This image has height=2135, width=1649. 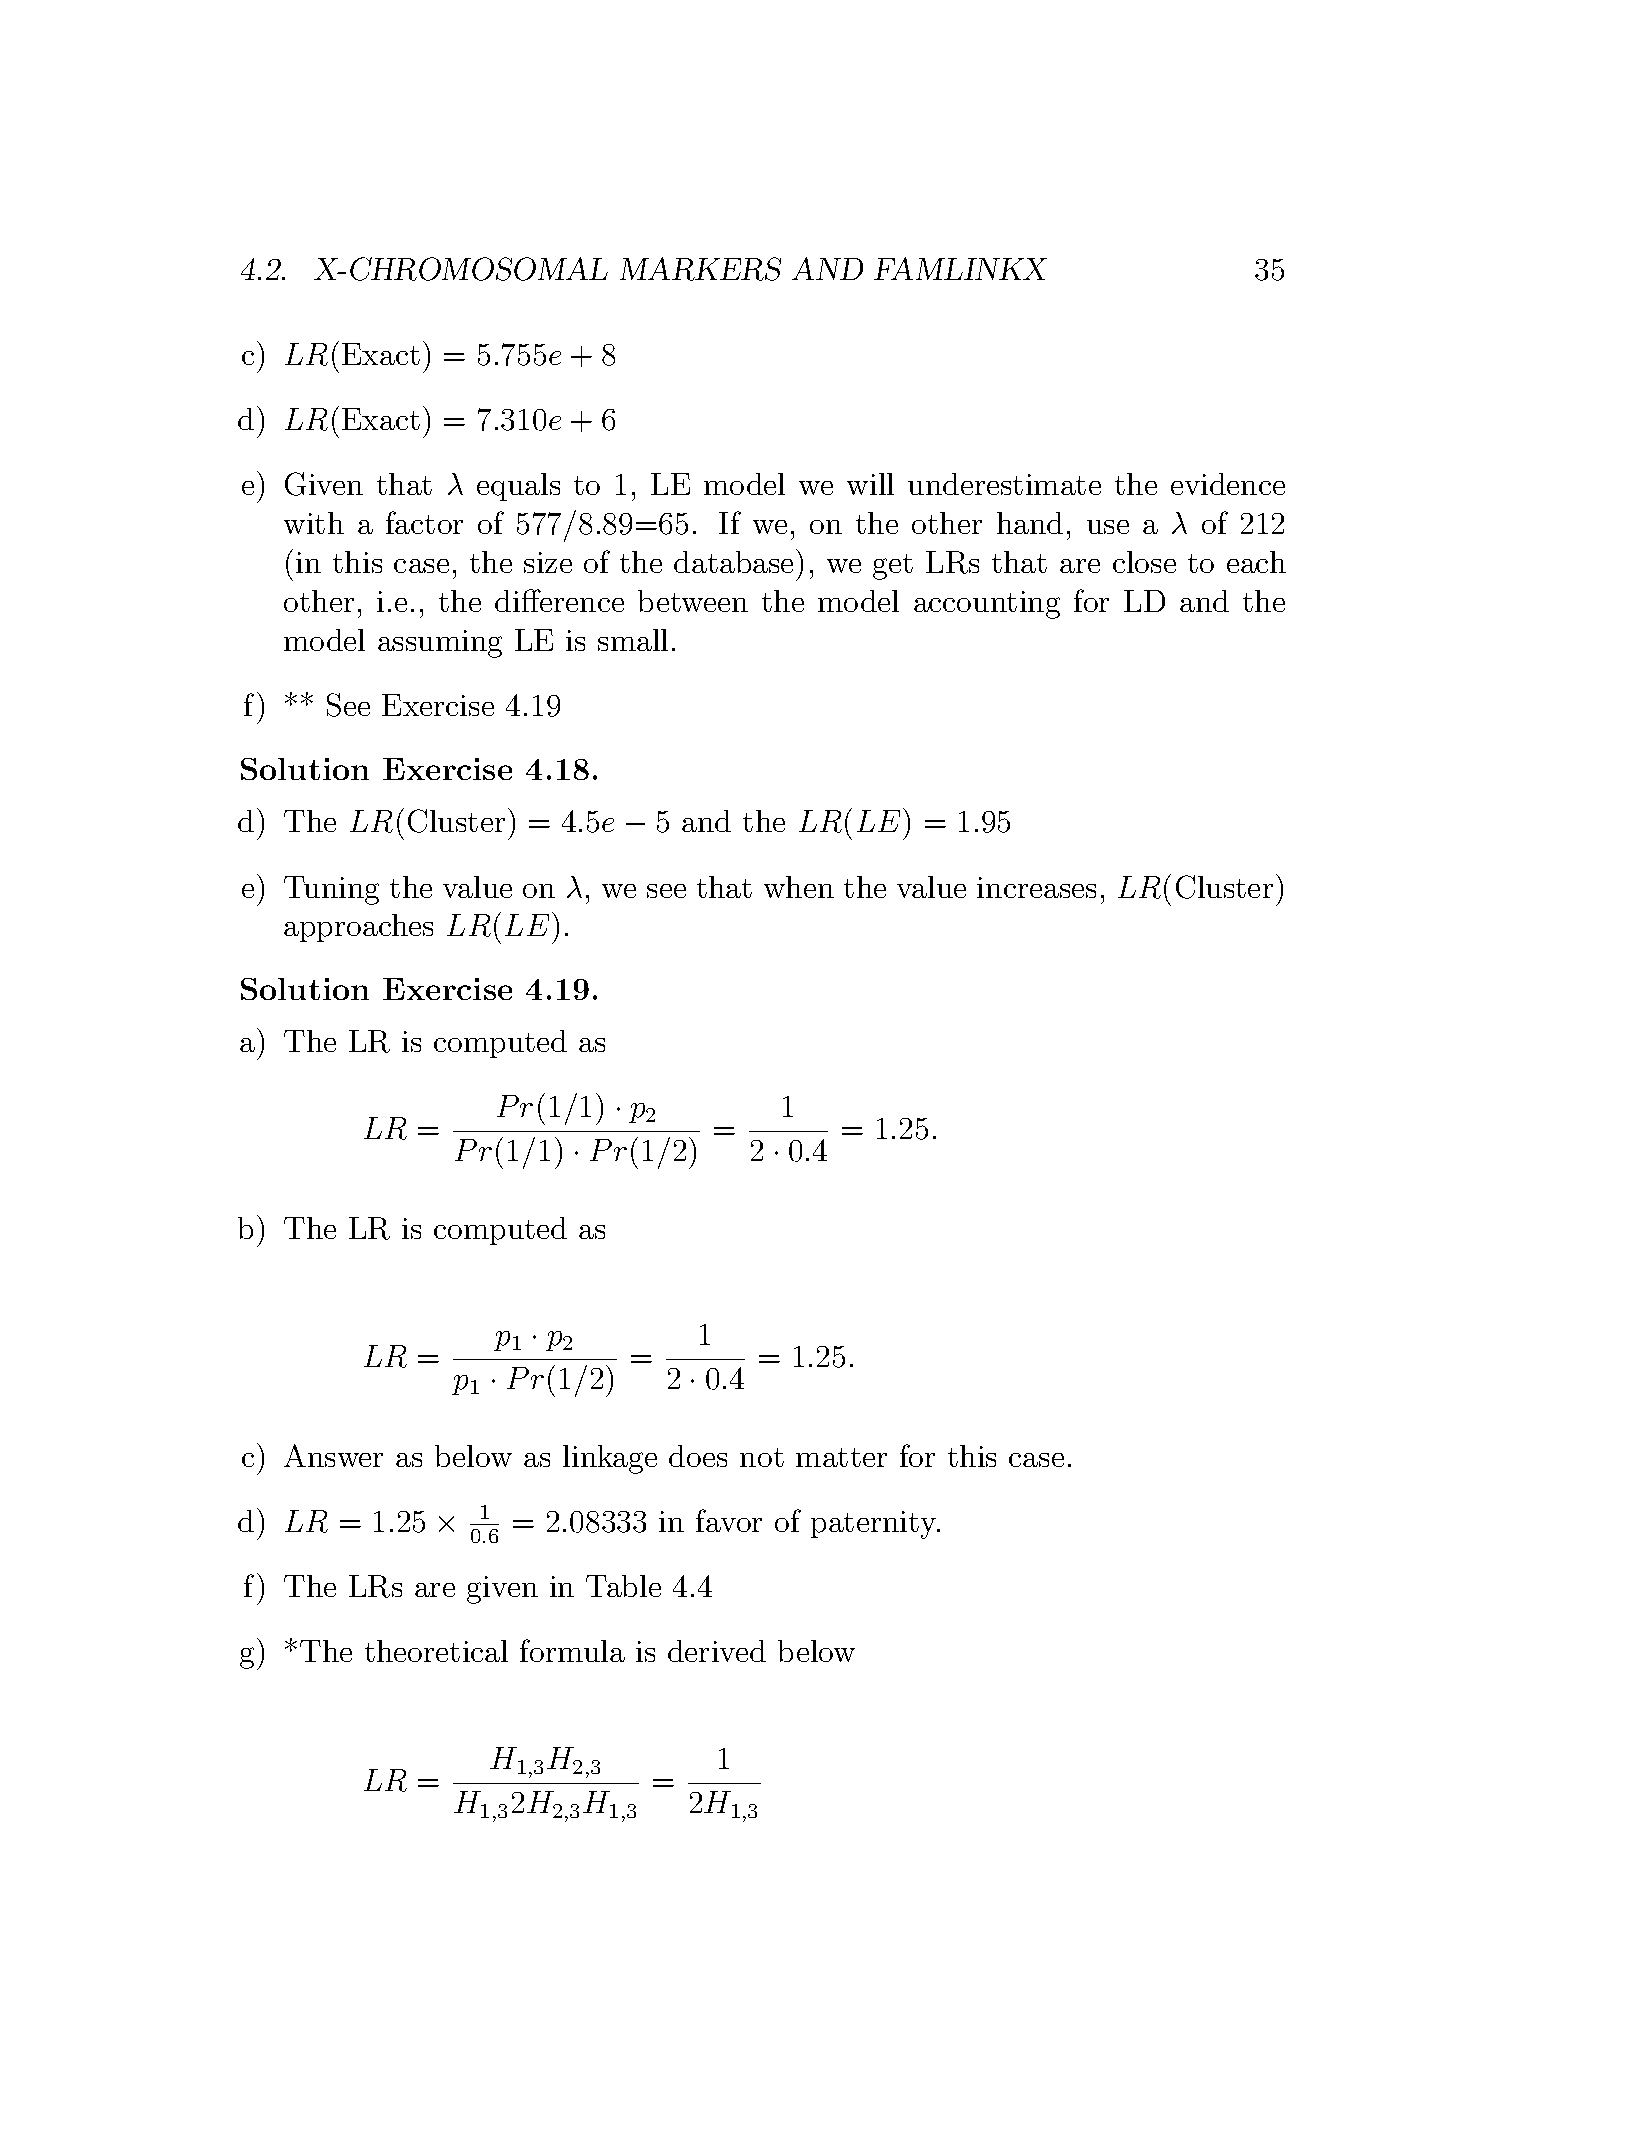 I want to click on matter, so click(x=841, y=1457).
